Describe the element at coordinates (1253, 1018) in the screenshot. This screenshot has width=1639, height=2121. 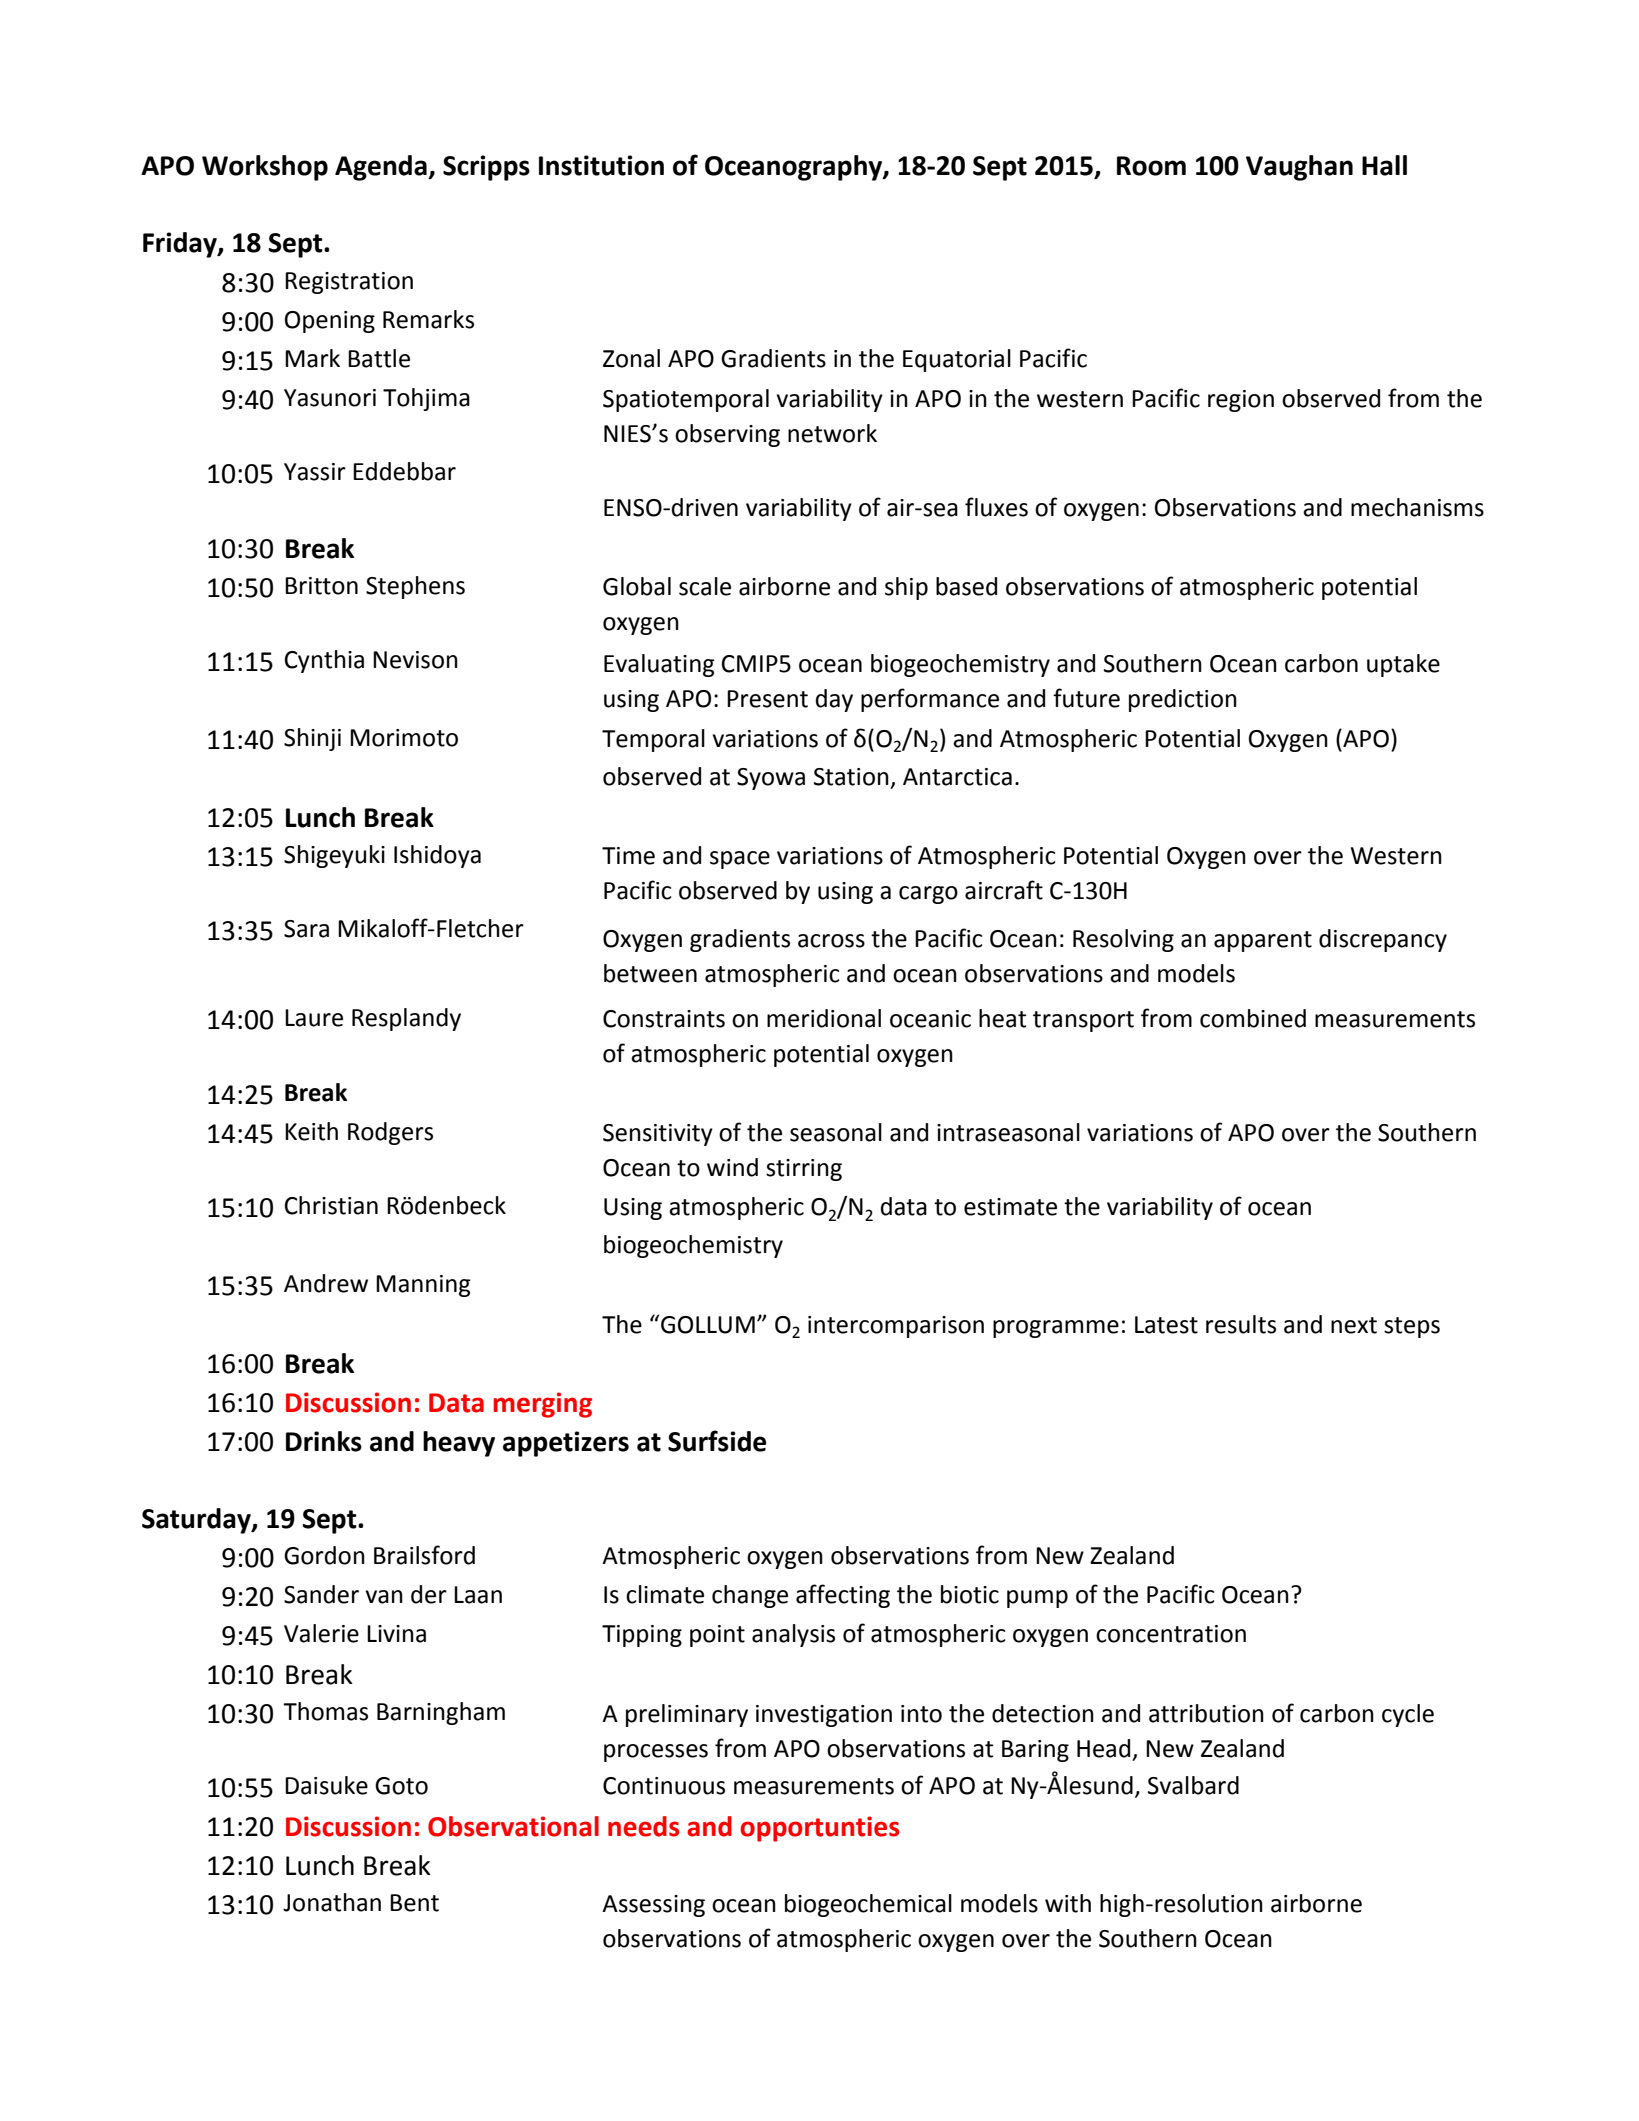
I see `combined` at that location.
